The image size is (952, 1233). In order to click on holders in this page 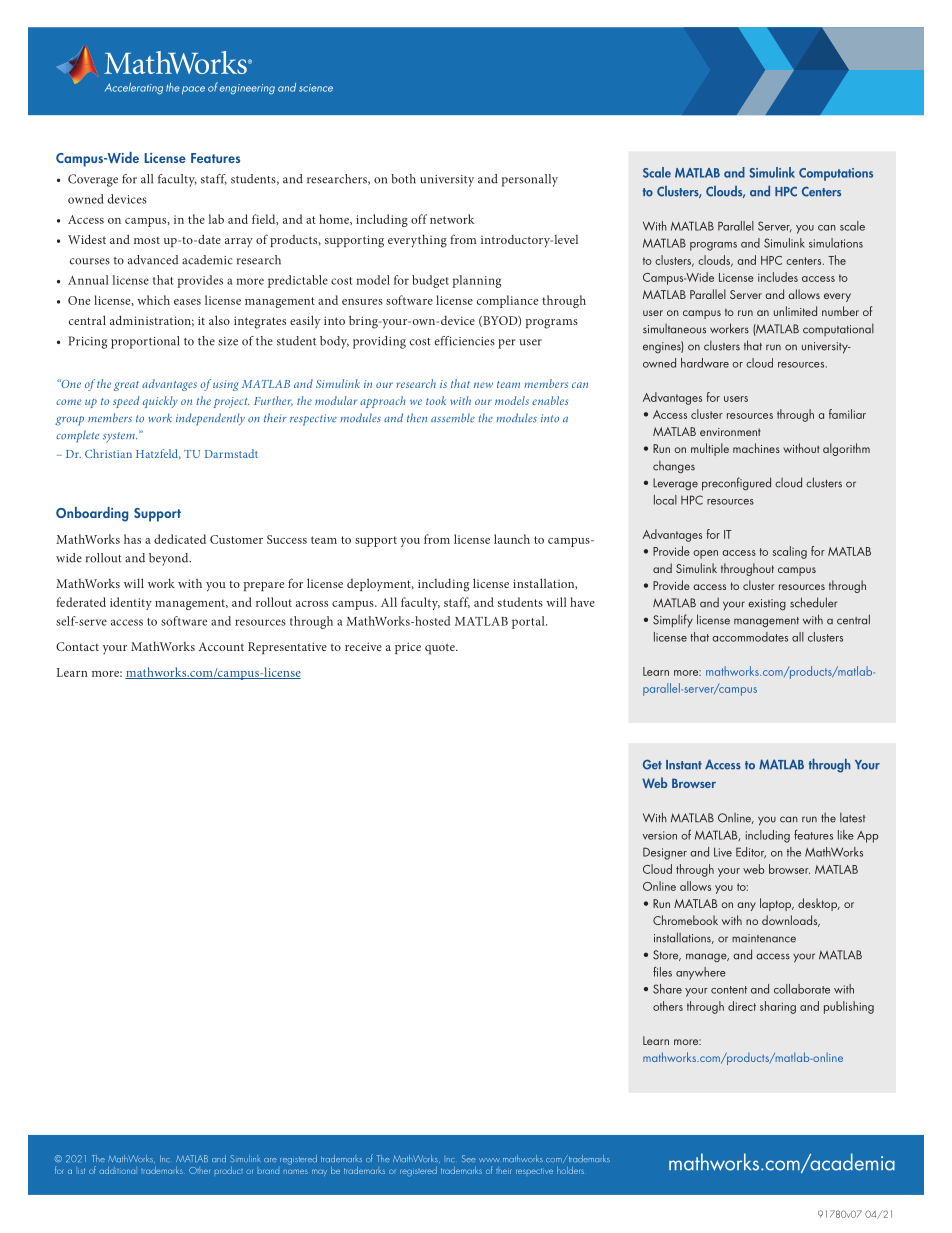, I will do `click(570, 1170)`.
